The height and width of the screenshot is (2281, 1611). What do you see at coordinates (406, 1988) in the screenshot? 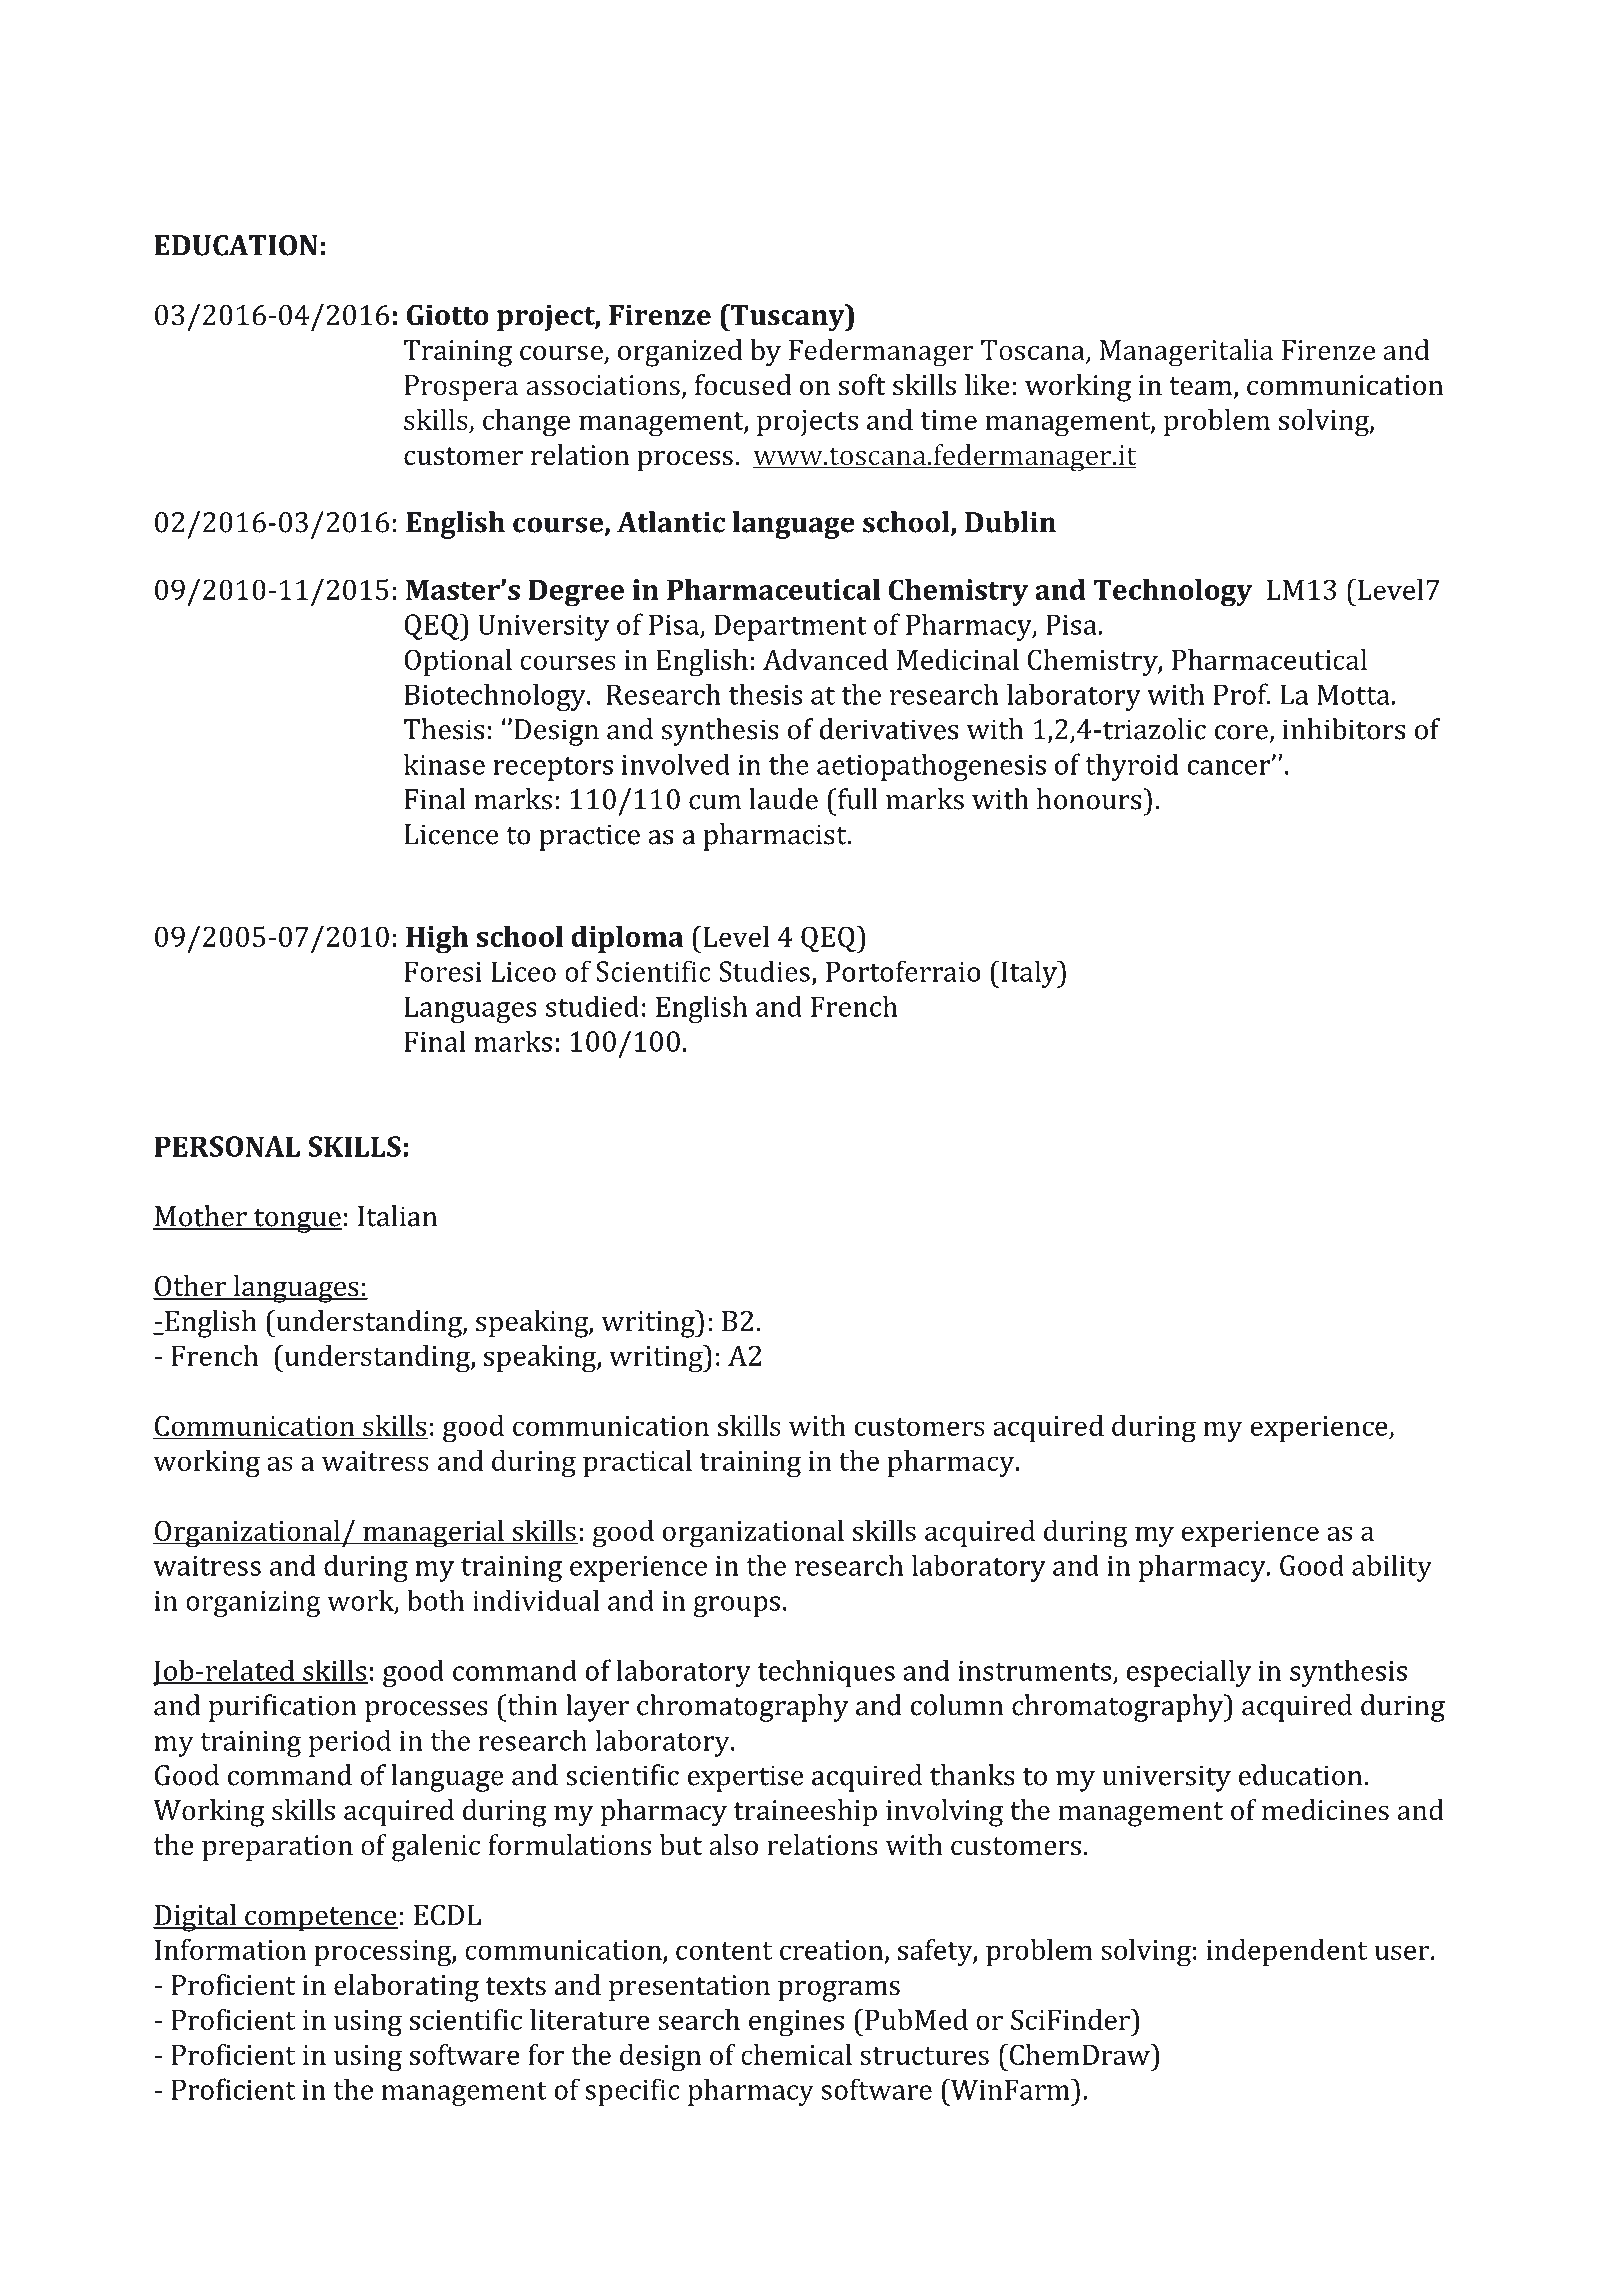
I see `elaborating` at bounding box center [406, 1988].
